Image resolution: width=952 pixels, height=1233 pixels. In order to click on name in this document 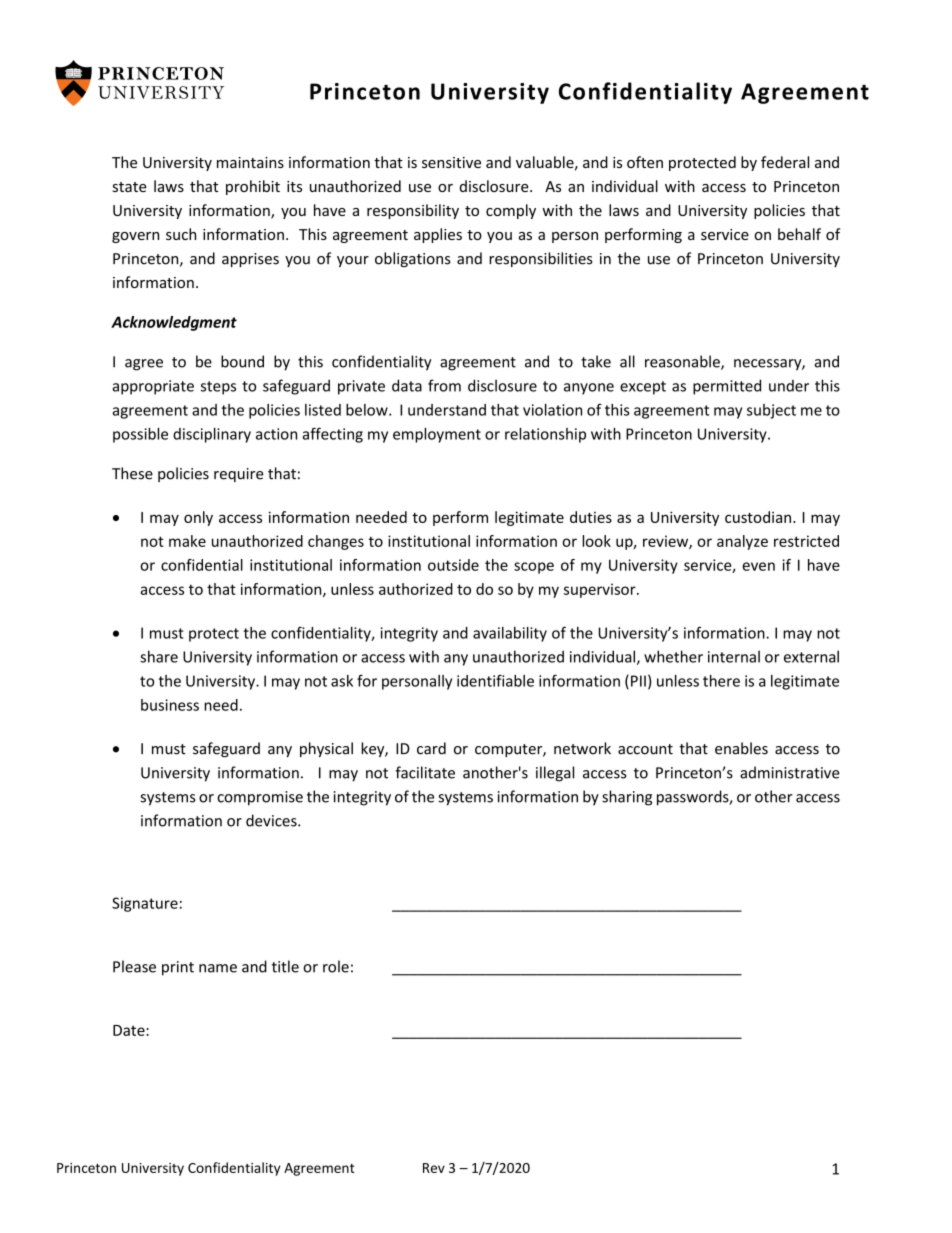, I will do `click(218, 968)`.
